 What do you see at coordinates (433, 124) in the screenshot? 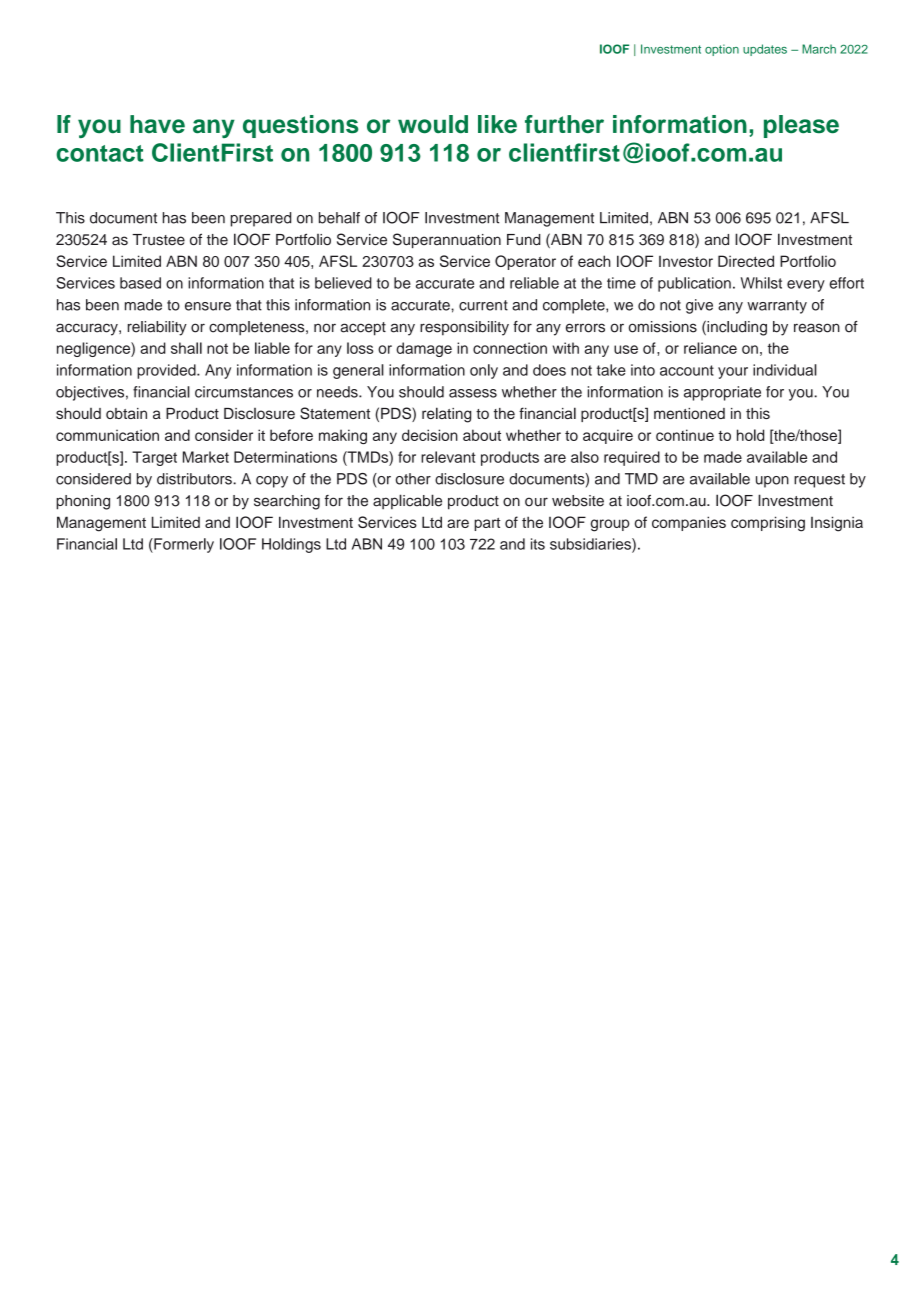
I see `would` at bounding box center [433, 124].
